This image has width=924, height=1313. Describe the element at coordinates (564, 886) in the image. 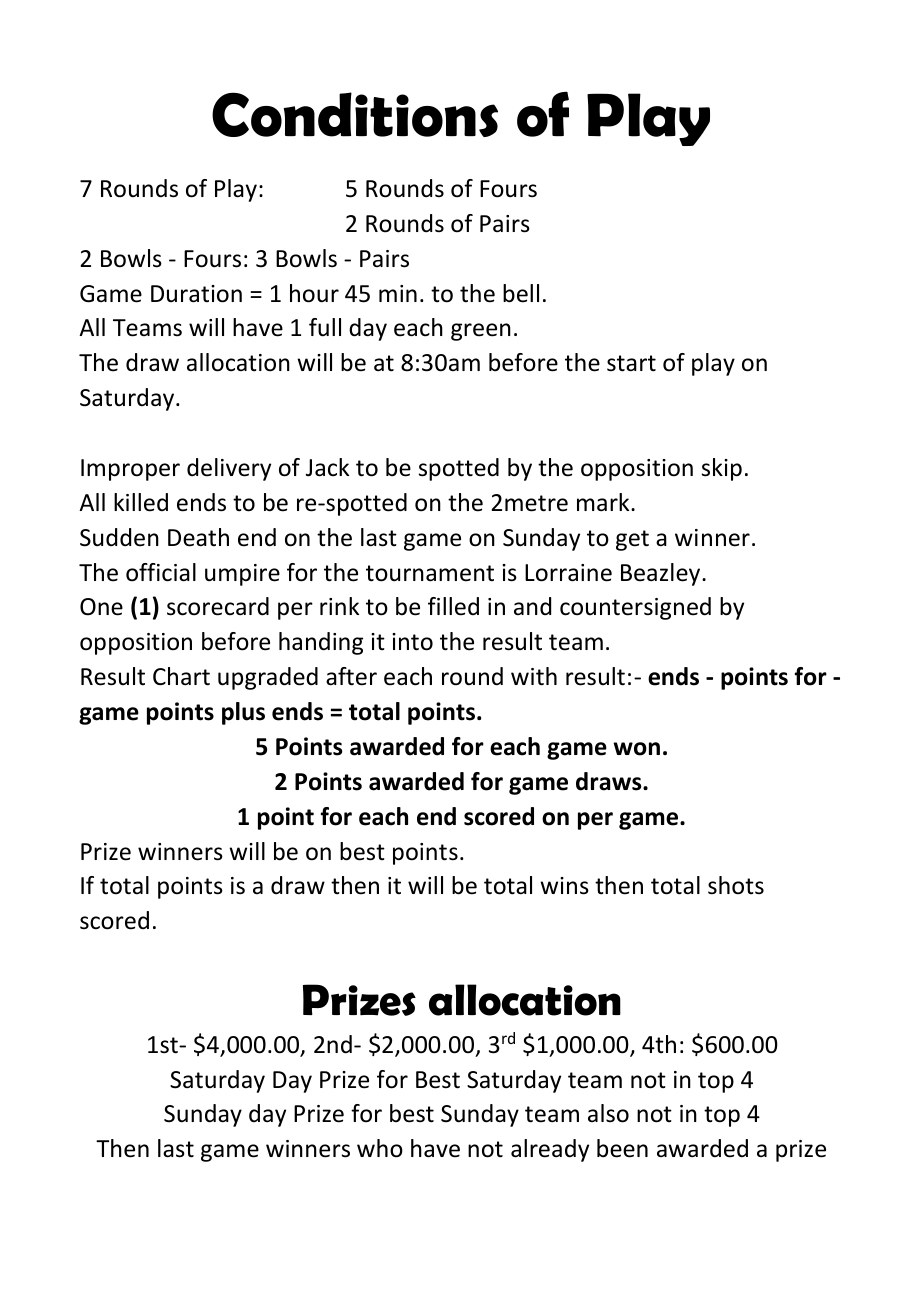

I see `wins` at that location.
